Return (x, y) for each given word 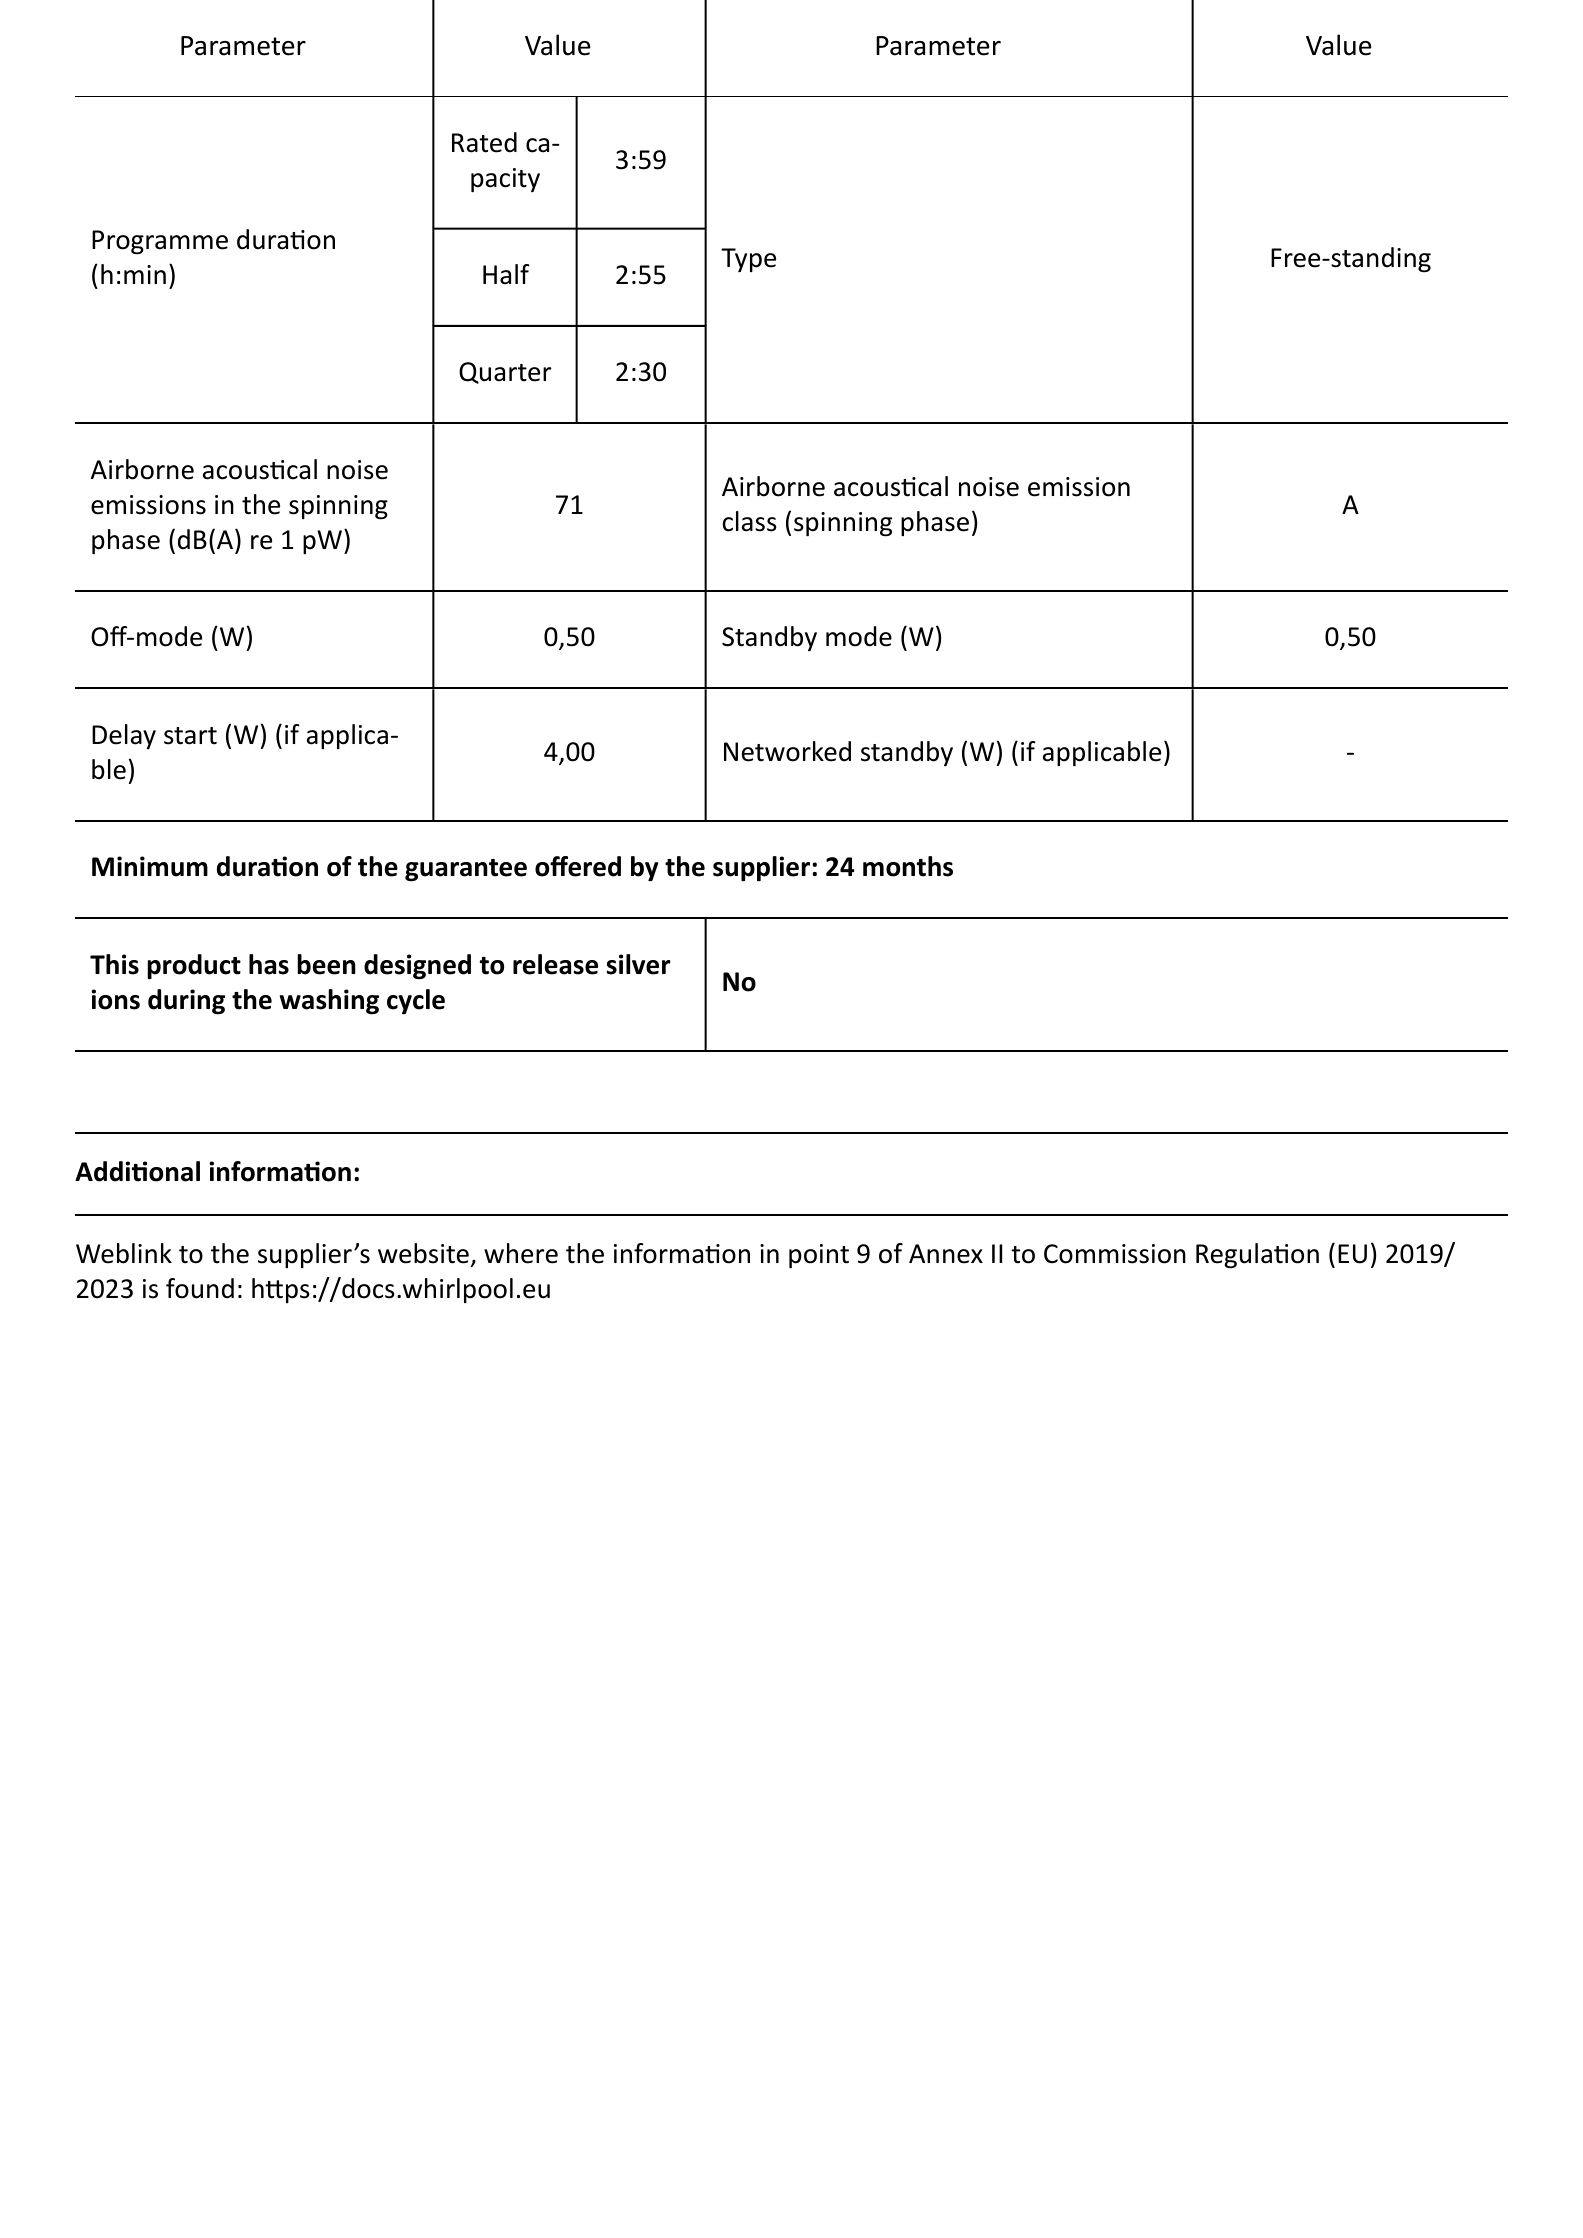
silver (639, 964)
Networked (787, 751)
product (194, 966)
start (190, 736)
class (750, 521)
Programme (160, 242)
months (908, 866)
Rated (484, 142)
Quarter (505, 373)
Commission (1115, 1254)
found (200, 1288)
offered (578, 866)
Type (748, 260)
